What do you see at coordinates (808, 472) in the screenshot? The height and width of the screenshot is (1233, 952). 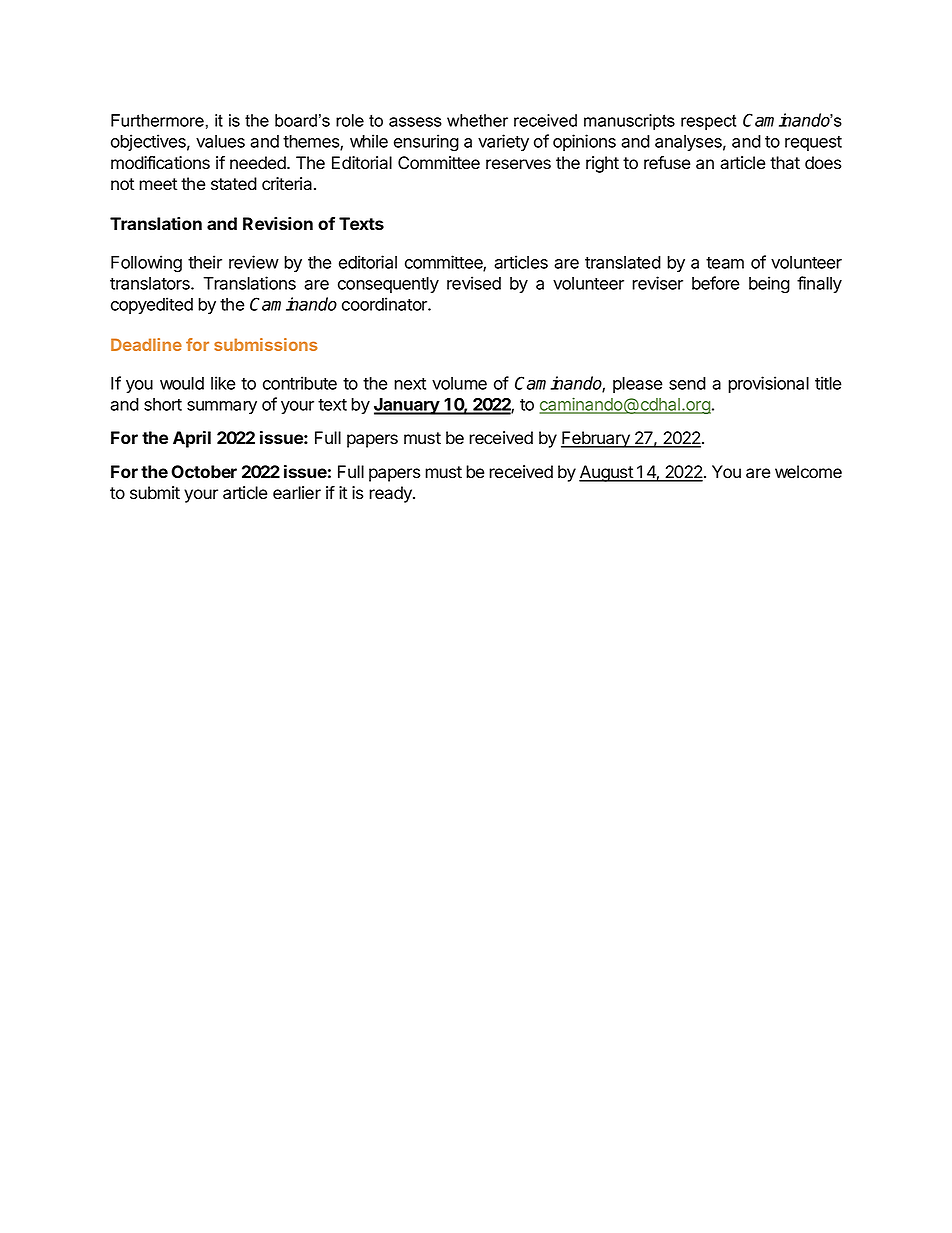 I see `welcome` at bounding box center [808, 472].
